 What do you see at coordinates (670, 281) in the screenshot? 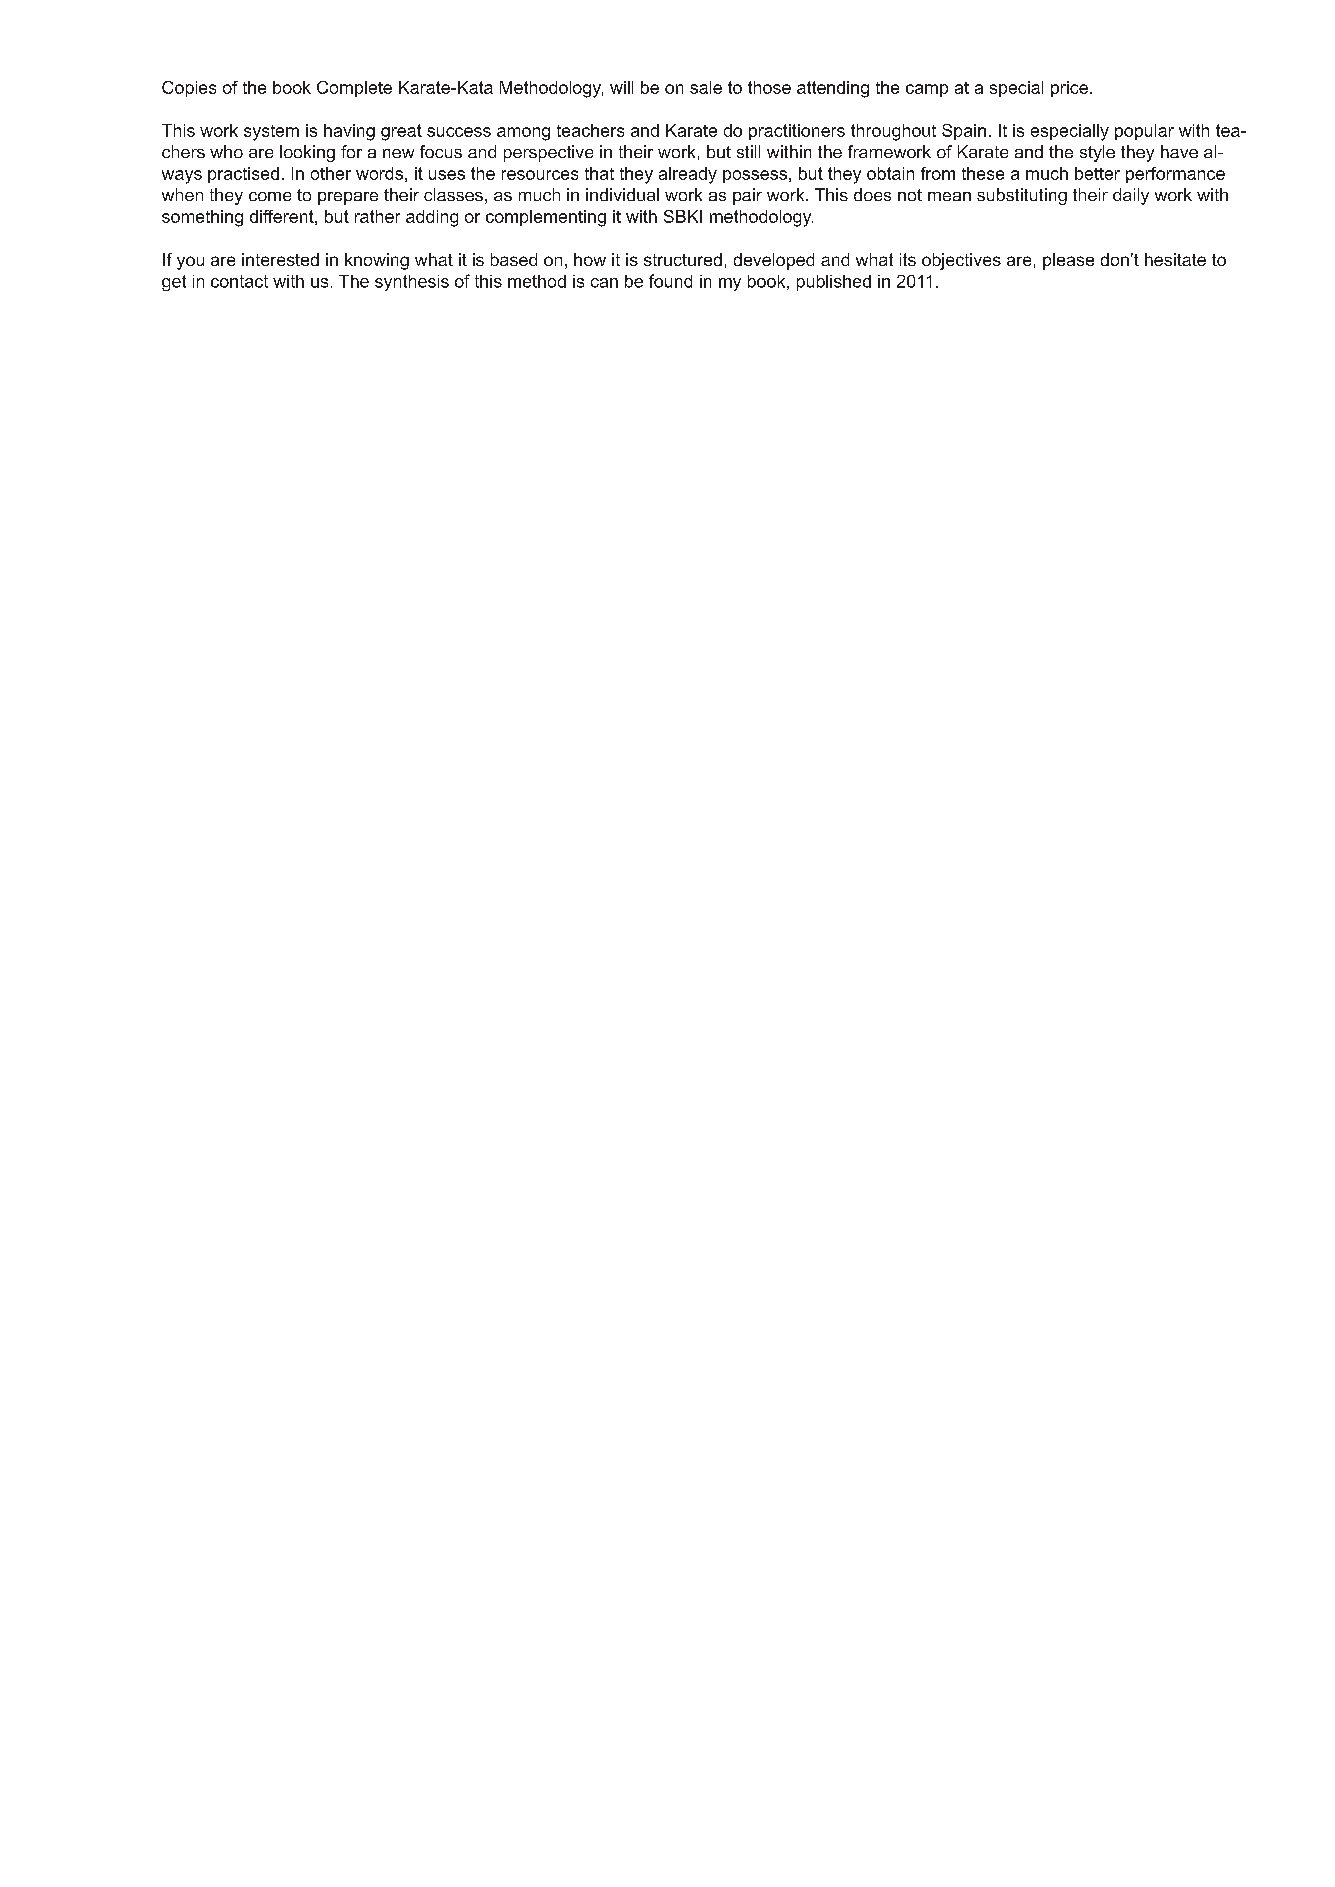
I see `found` at bounding box center [670, 281].
